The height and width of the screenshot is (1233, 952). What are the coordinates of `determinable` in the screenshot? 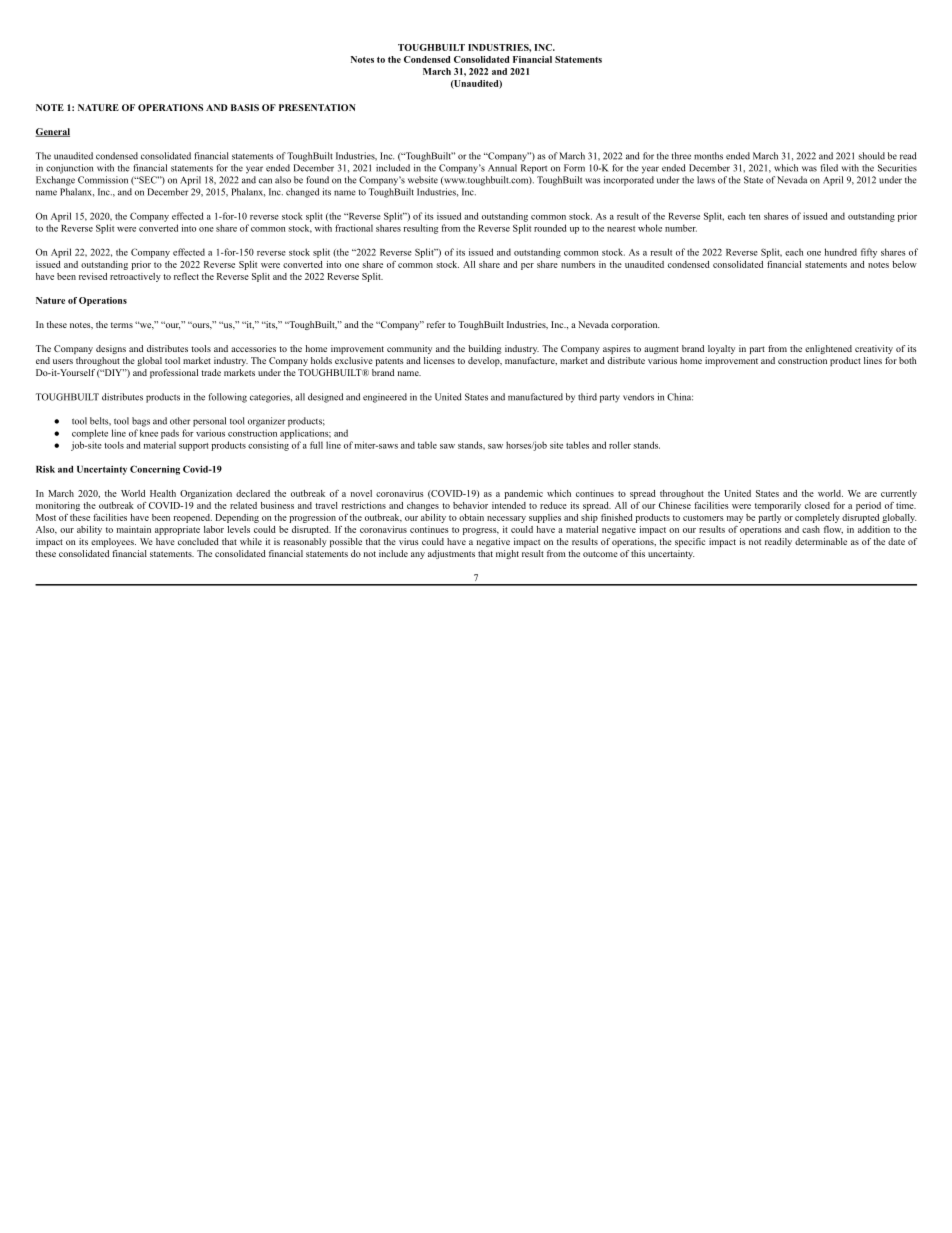 It's located at (821, 541).
